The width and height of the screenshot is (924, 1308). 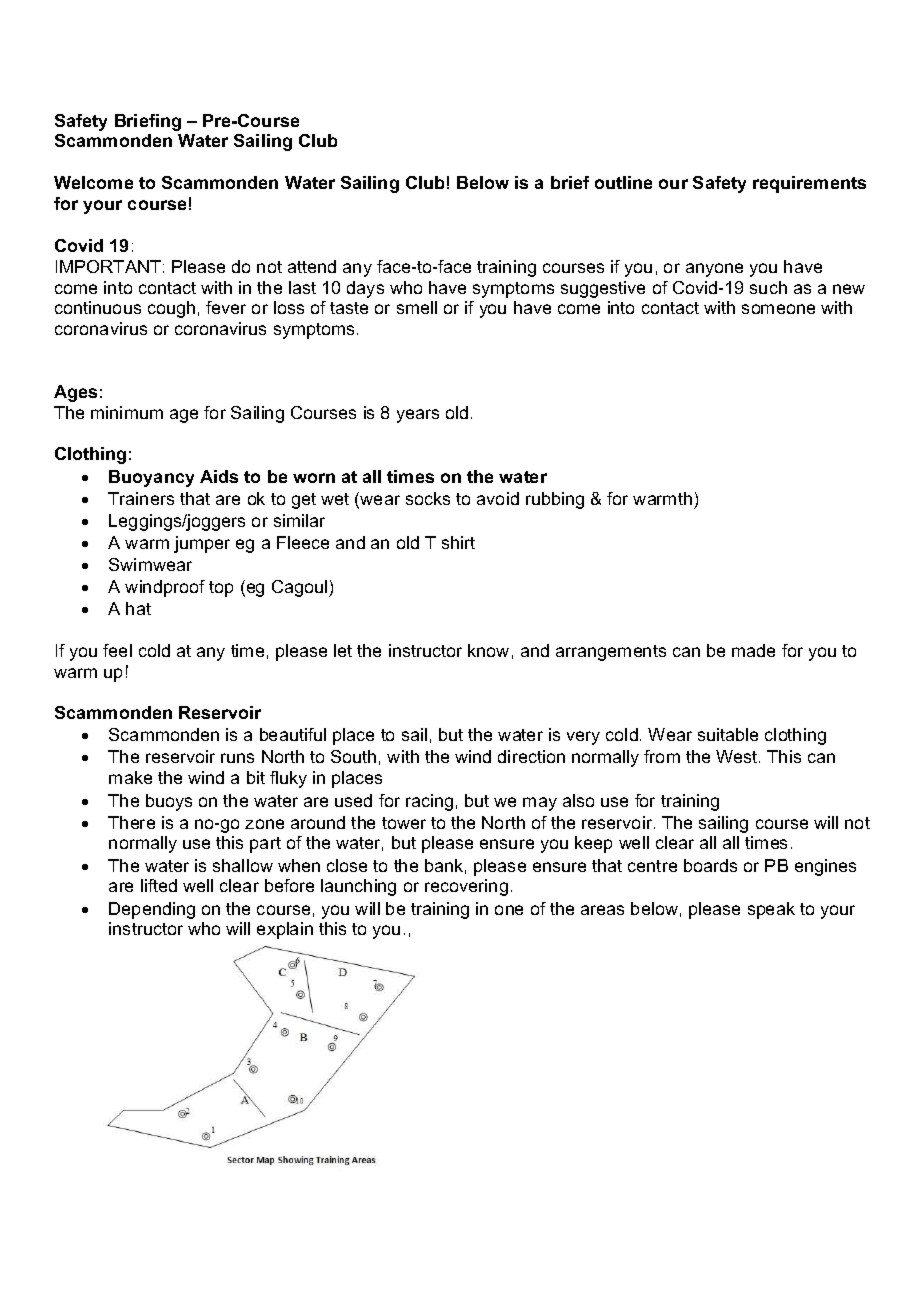 What do you see at coordinates (127, 412) in the screenshot?
I see `minimum` at bounding box center [127, 412].
